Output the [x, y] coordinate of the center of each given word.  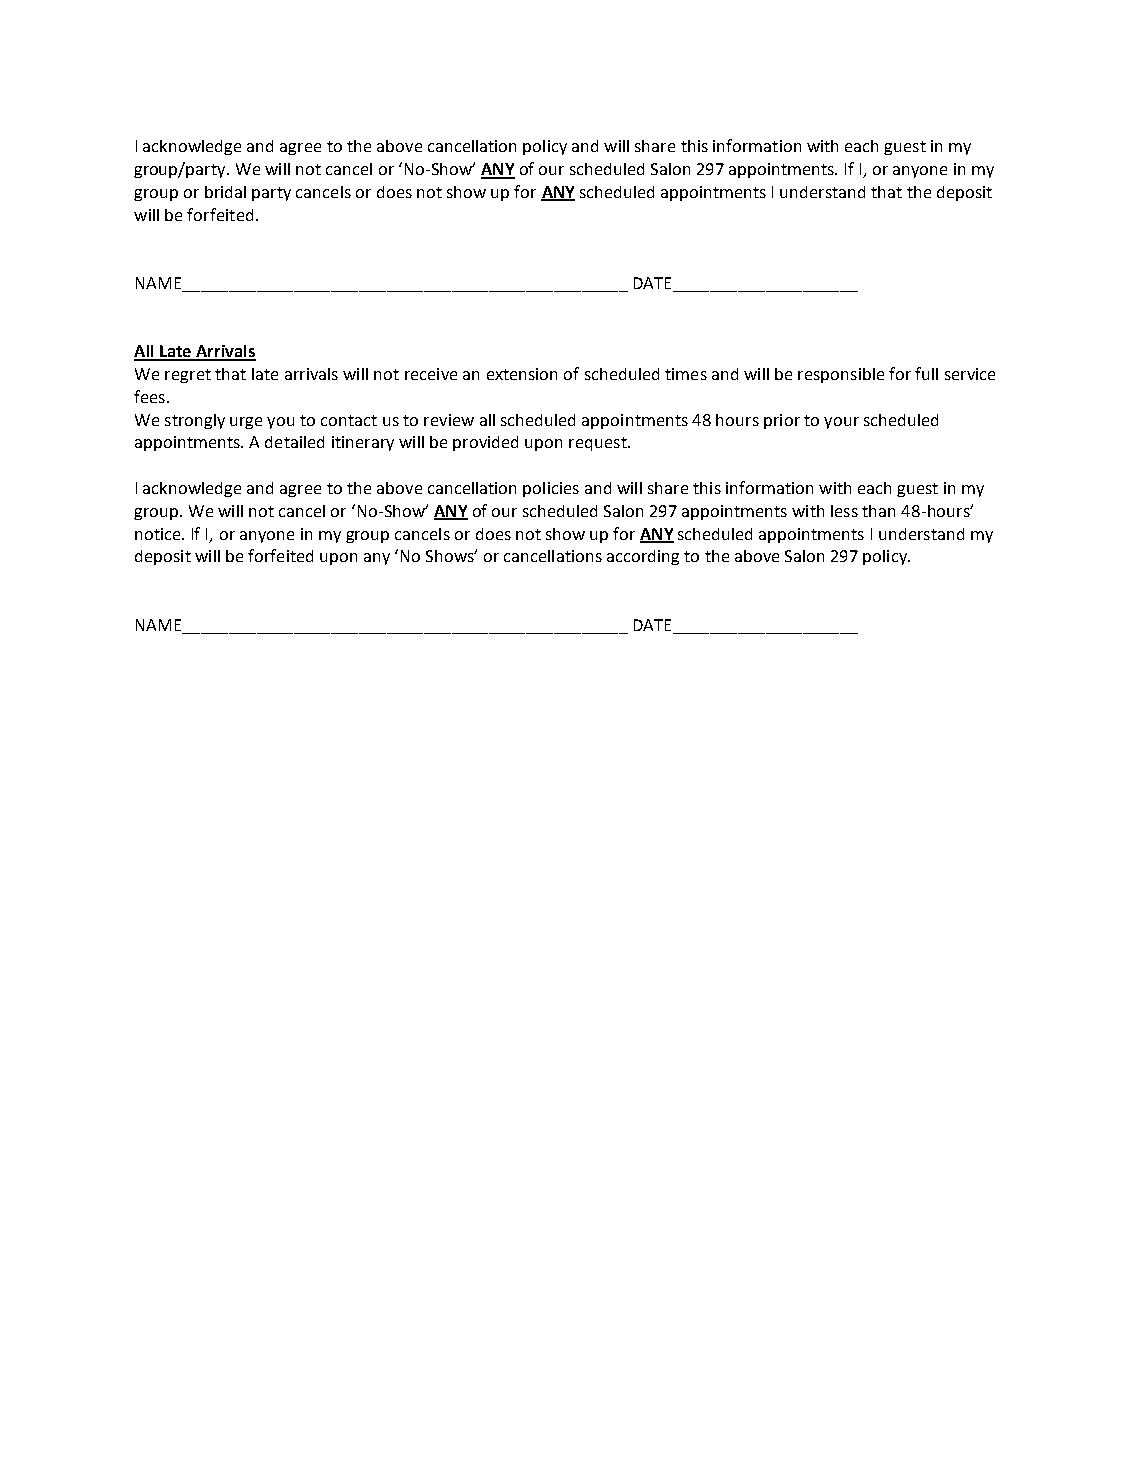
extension [522, 374]
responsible [841, 375]
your [841, 423]
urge [246, 423]
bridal [225, 192]
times [686, 374]
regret [188, 376]
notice [159, 534]
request [599, 444]
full [926, 373]
